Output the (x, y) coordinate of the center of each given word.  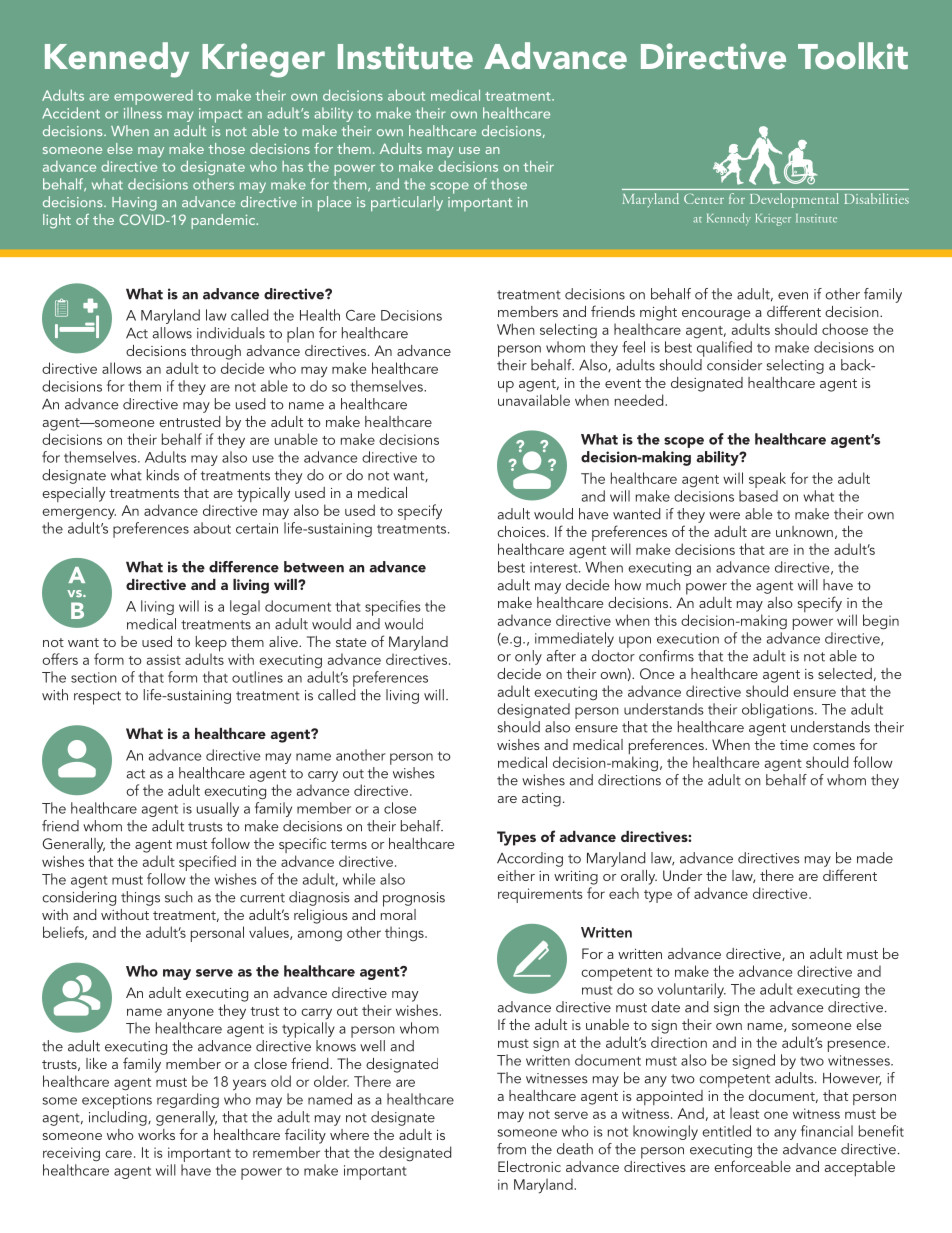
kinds (163, 475)
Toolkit (853, 55)
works (156, 1134)
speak (767, 480)
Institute (405, 56)
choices (522, 531)
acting (541, 800)
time (794, 745)
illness (143, 113)
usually (218, 809)
